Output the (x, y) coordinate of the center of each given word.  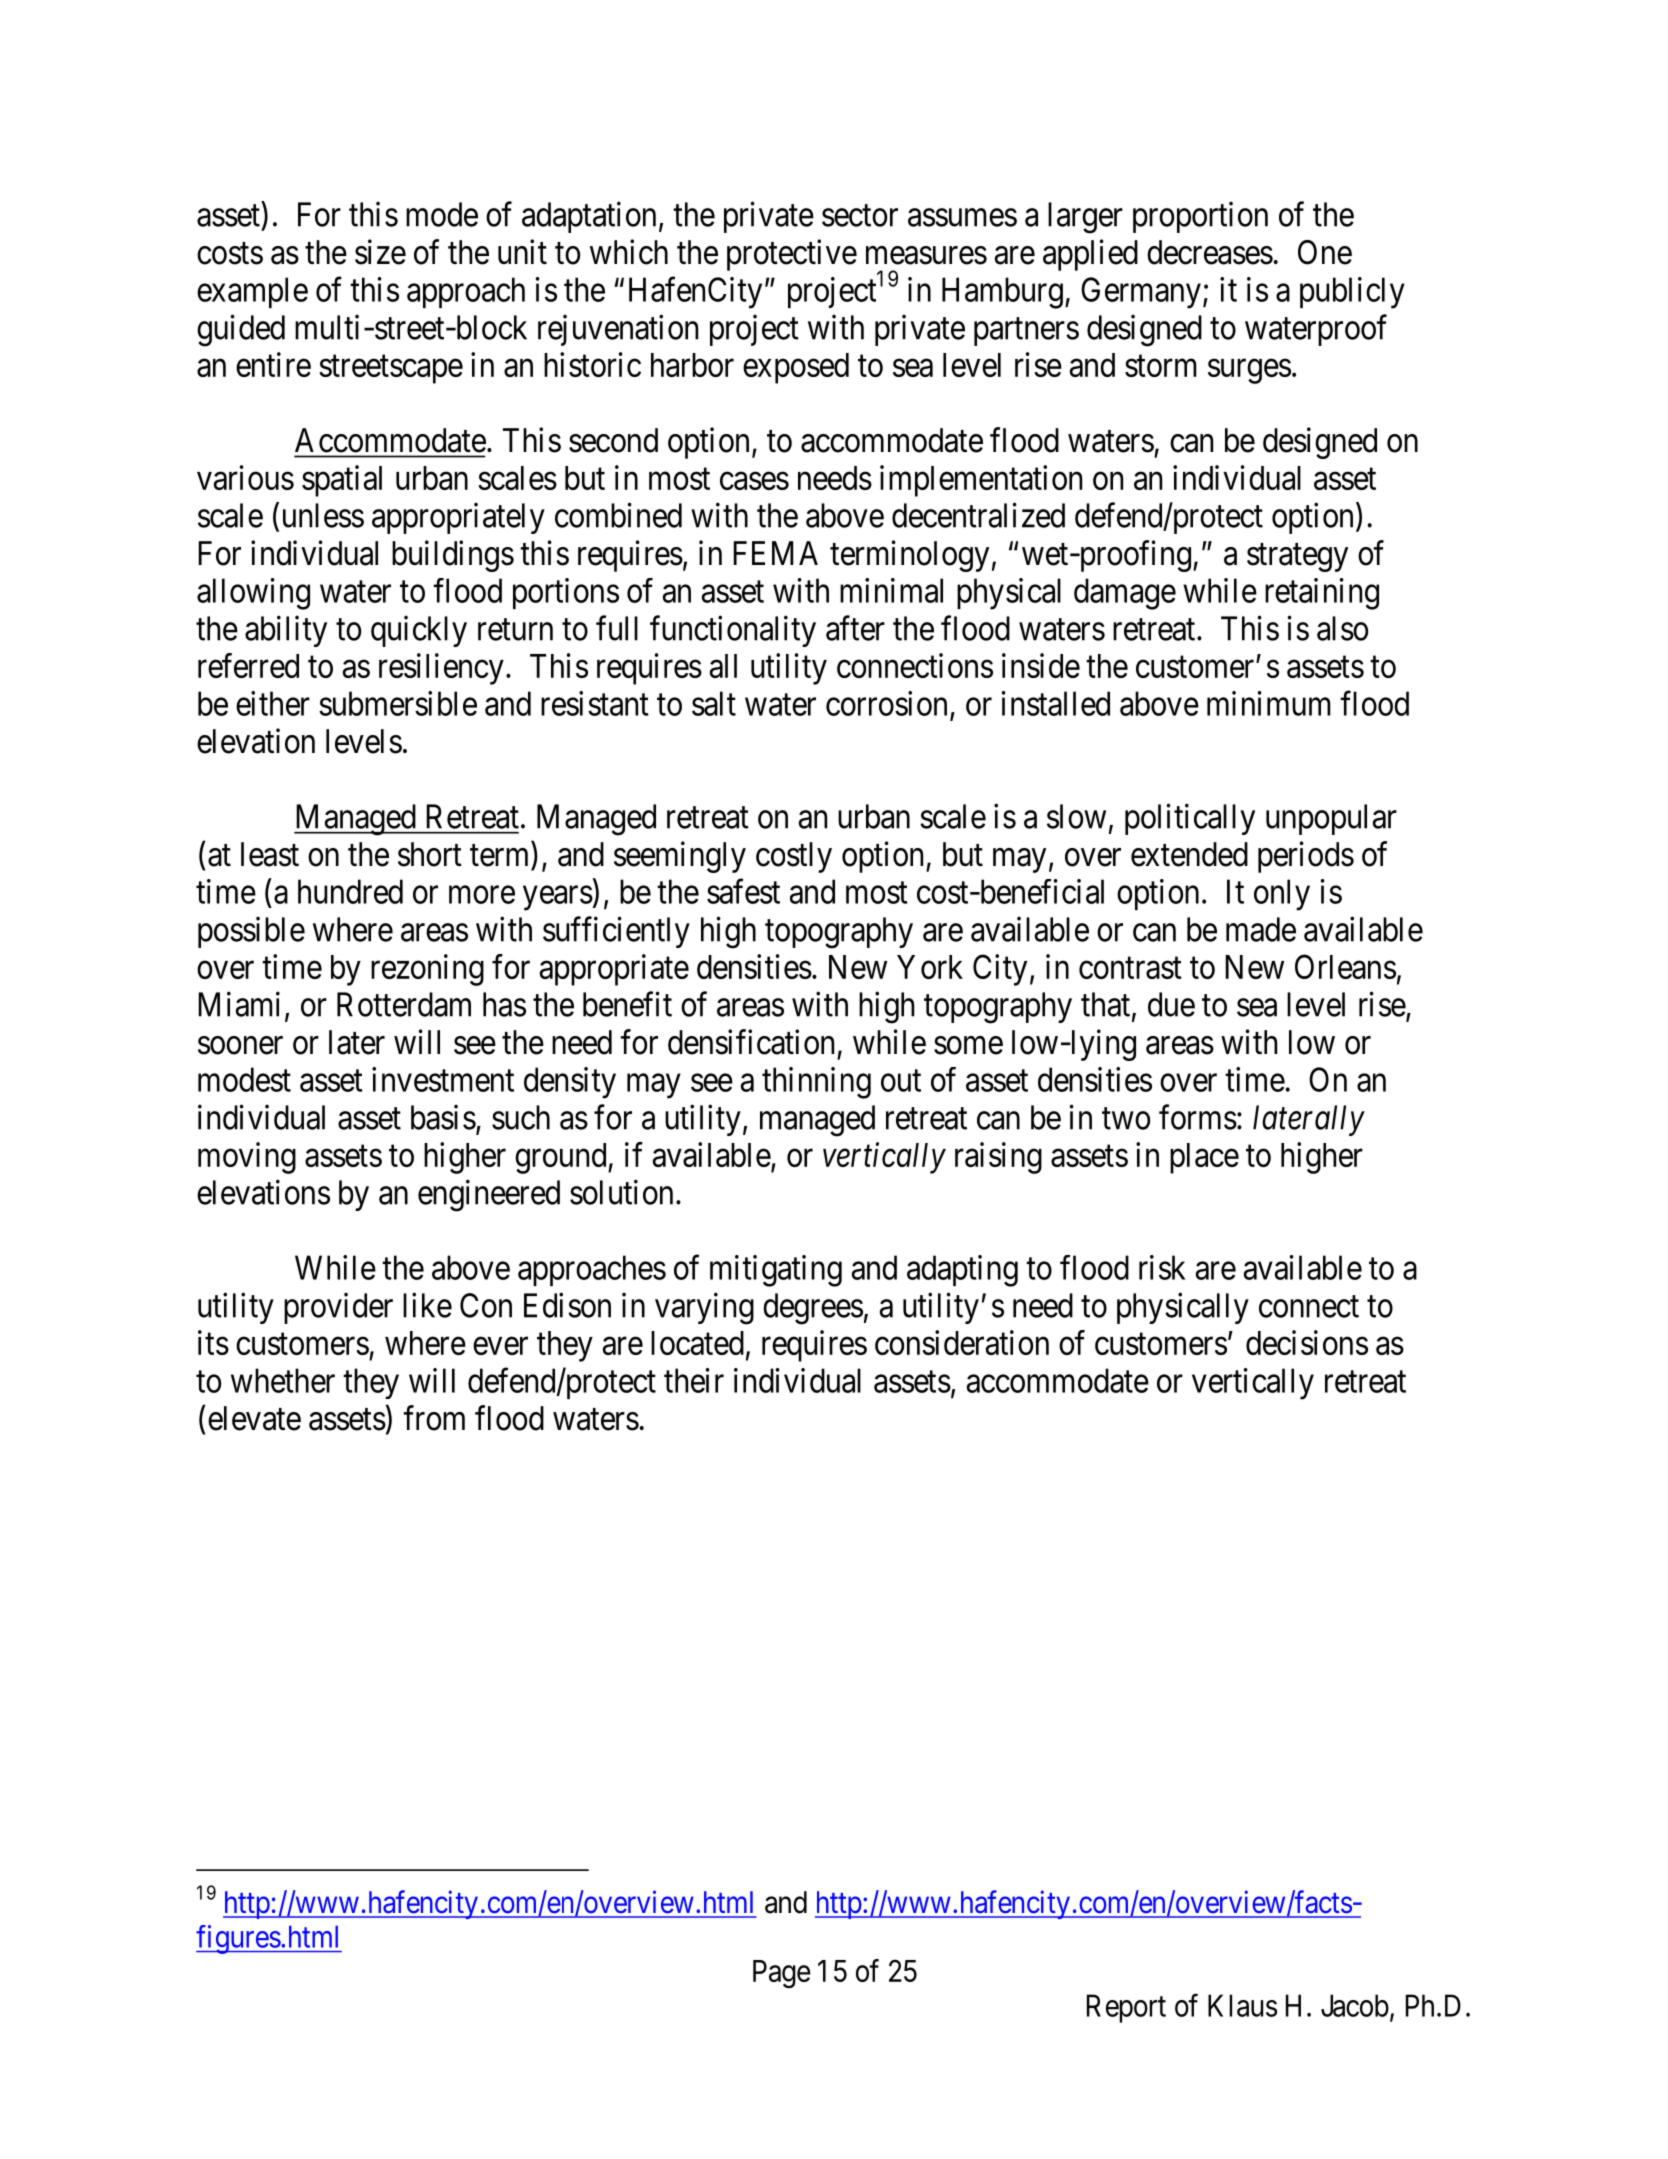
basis (443, 1117)
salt (714, 703)
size (380, 252)
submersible (398, 703)
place (1204, 1158)
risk (1162, 1267)
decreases (1210, 252)
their (694, 1380)
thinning (816, 1083)
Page (782, 1974)
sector (860, 216)
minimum (1269, 703)
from (434, 1418)
